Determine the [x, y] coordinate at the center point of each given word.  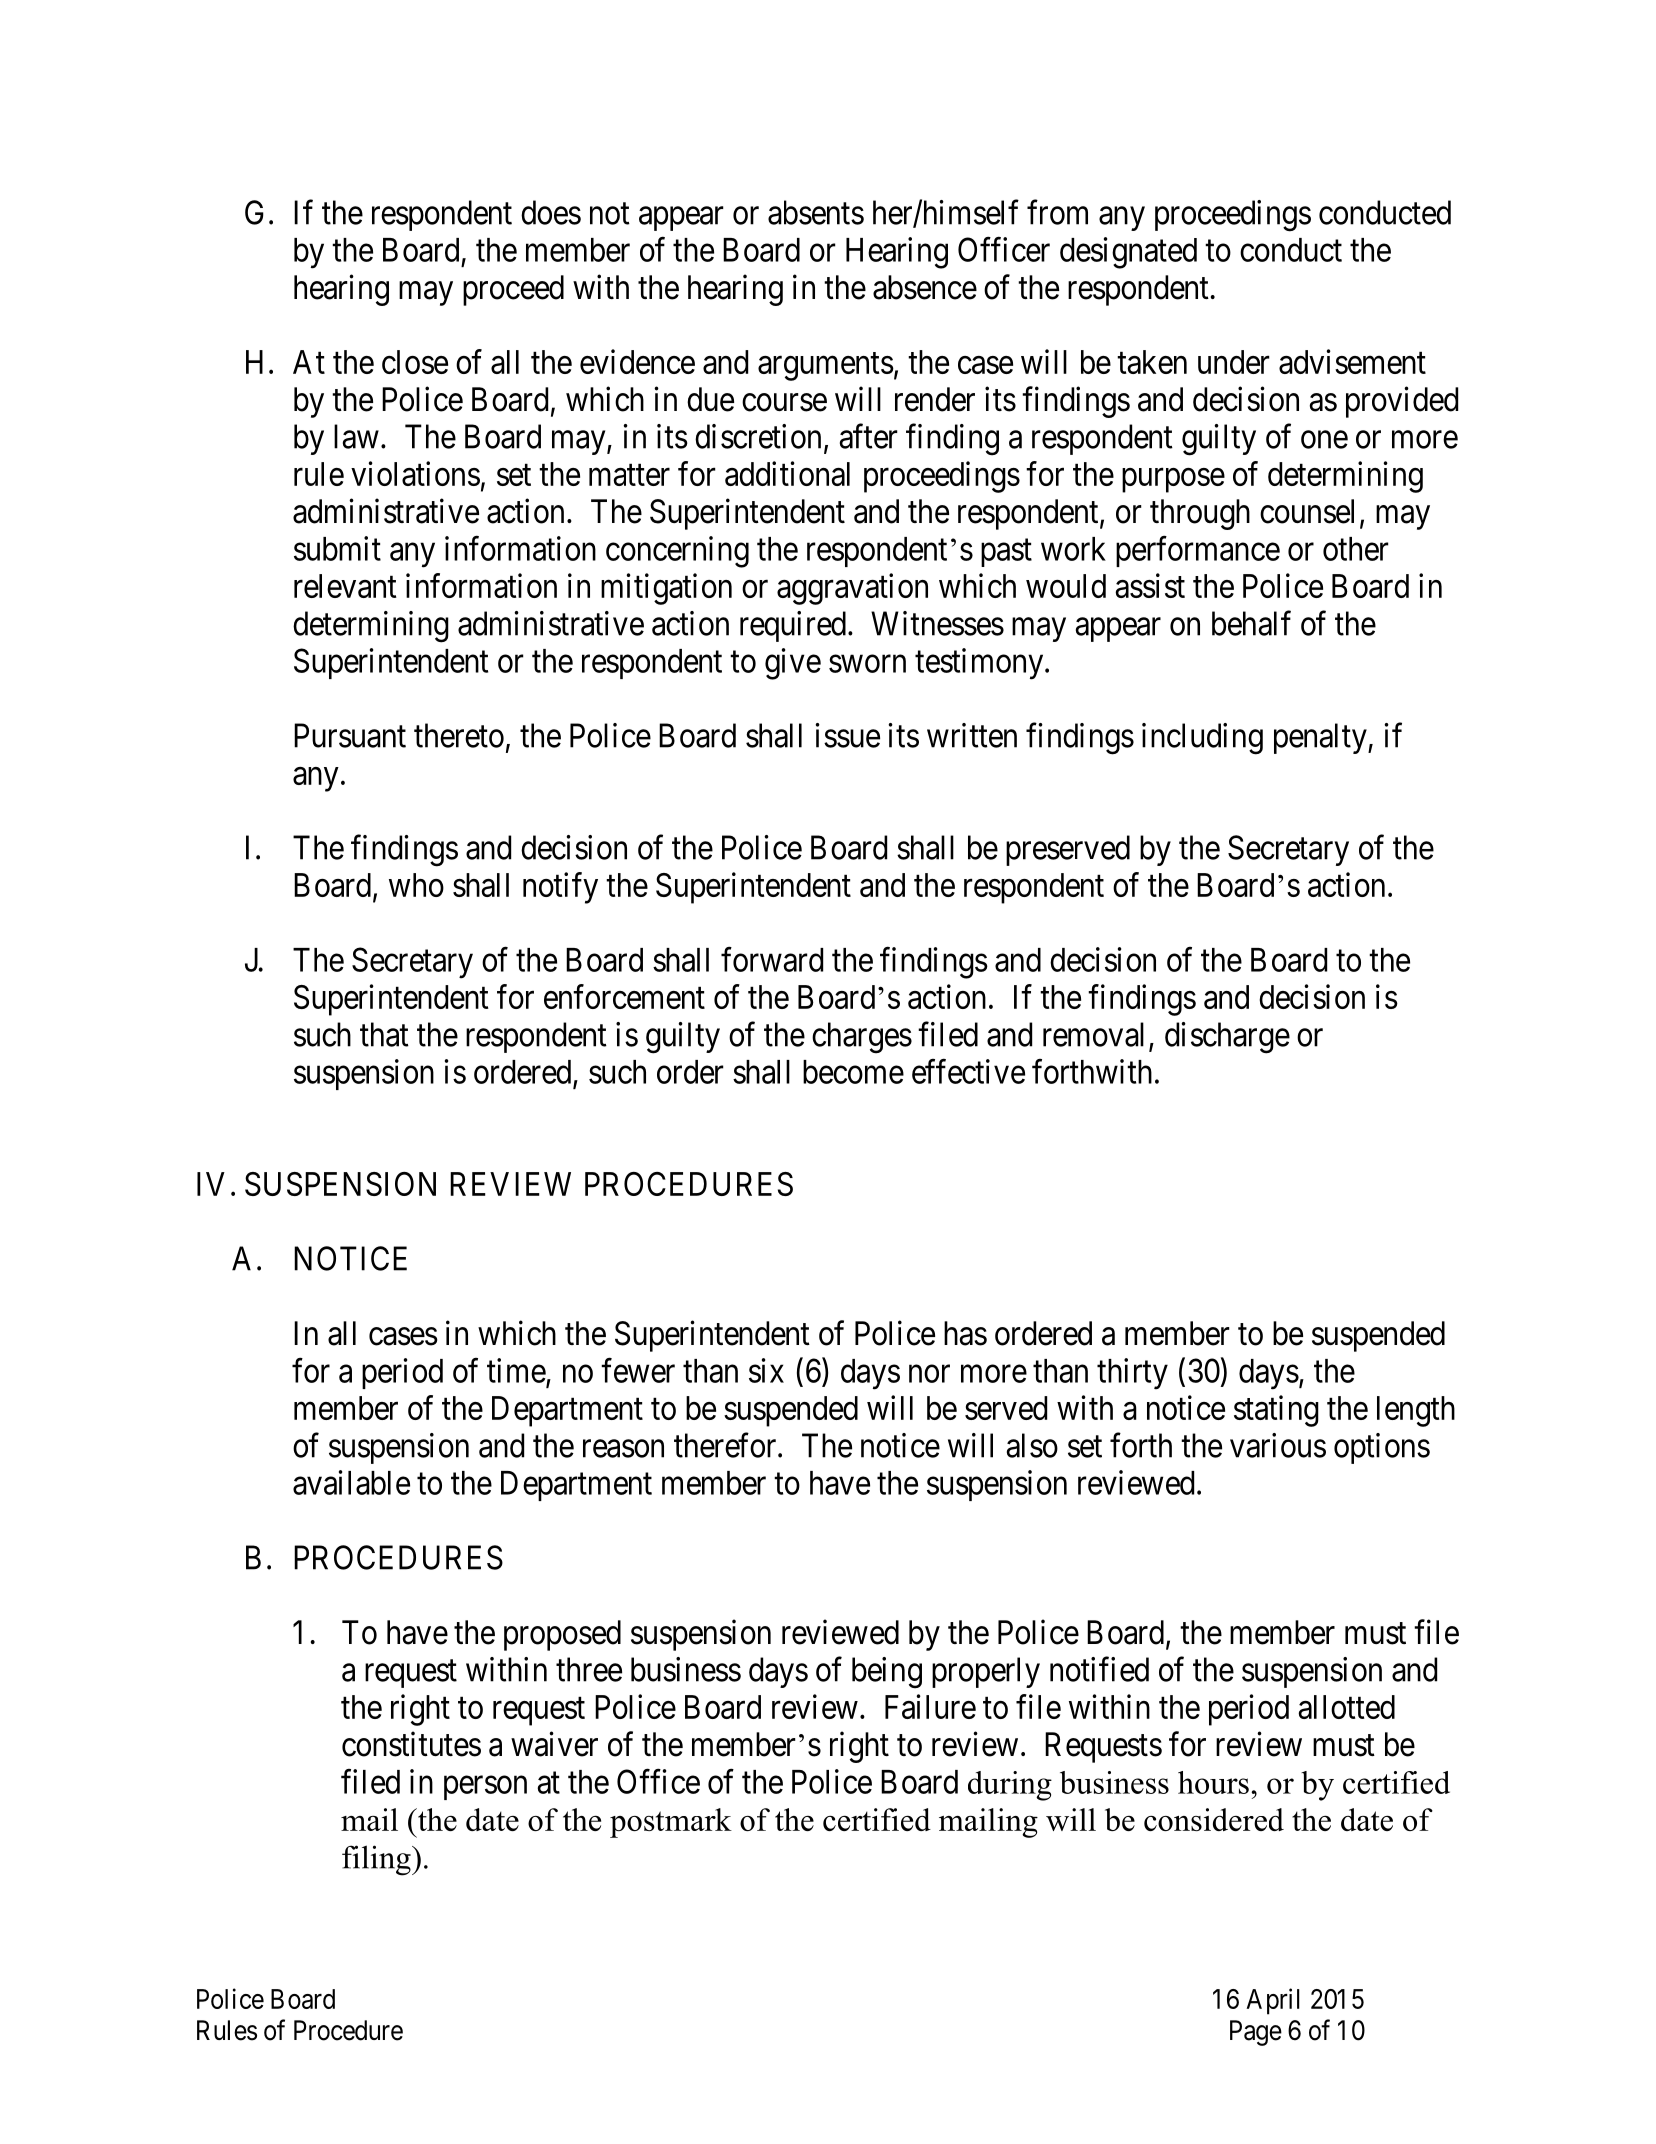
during [1010, 1786]
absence [925, 287]
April [1273, 2001]
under [1234, 362]
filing [377, 1860]
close [415, 362]
